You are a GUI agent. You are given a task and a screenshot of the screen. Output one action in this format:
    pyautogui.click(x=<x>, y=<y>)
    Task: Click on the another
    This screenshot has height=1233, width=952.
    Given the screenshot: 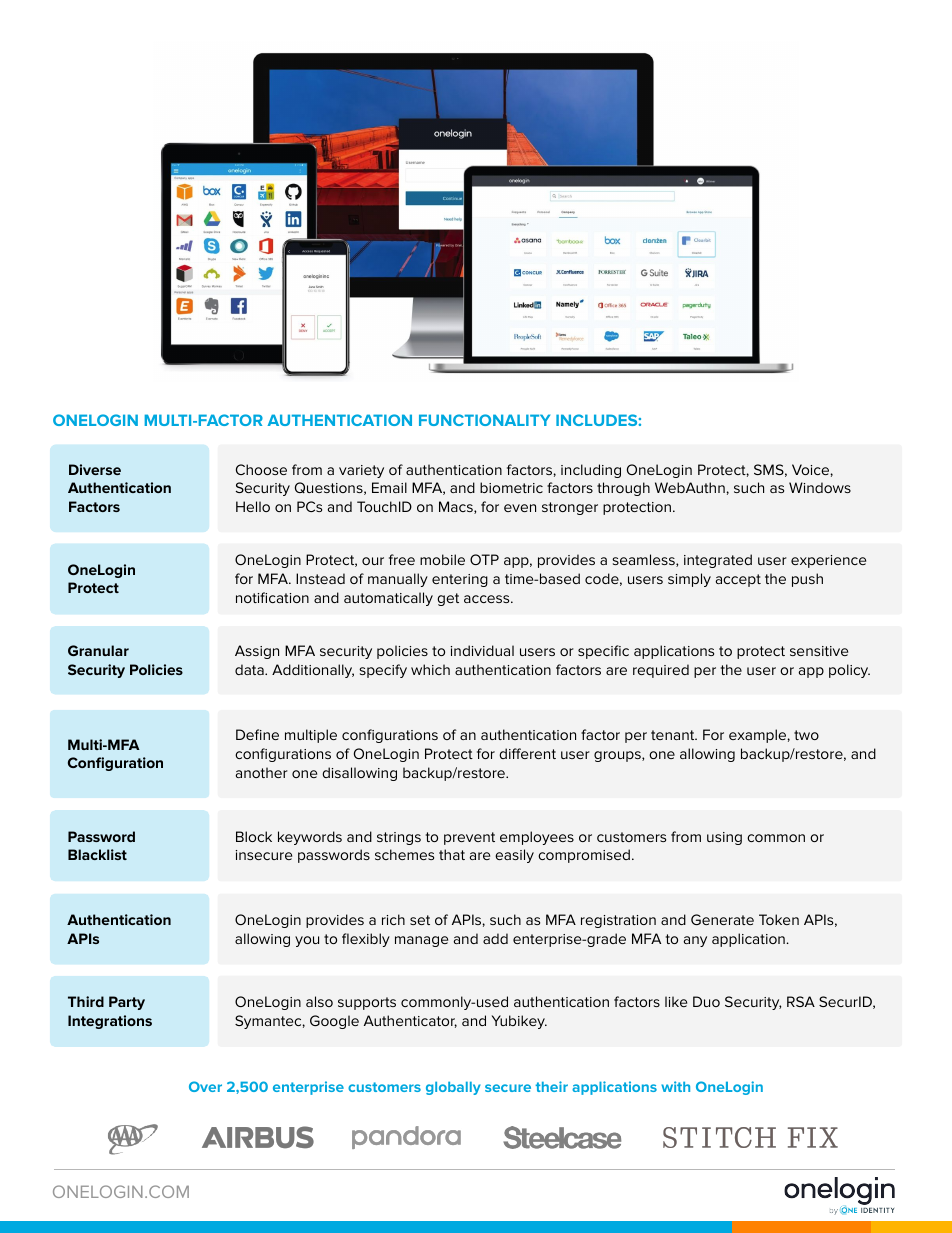 What is the action you would take?
    pyautogui.click(x=262, y=772)
